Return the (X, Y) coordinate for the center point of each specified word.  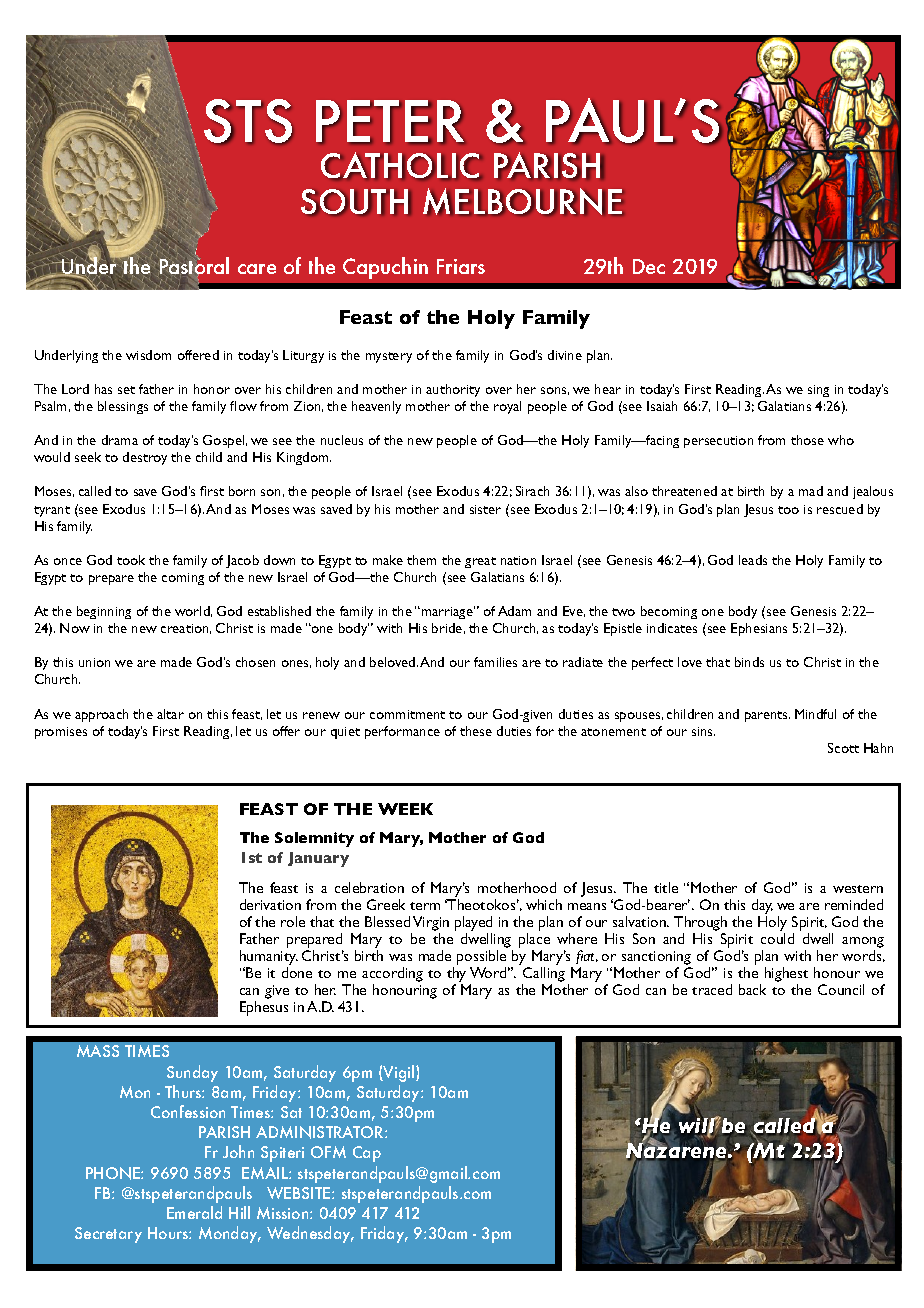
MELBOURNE (522, 201)
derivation (270, 904)
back (752, 989)
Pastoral (193, 267)
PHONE (114, 1173)
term (425, 906)
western (858, 889)
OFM (328, 1152)
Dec (649, 266)
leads (753, 560)
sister (485, 509)
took (131, 560)
